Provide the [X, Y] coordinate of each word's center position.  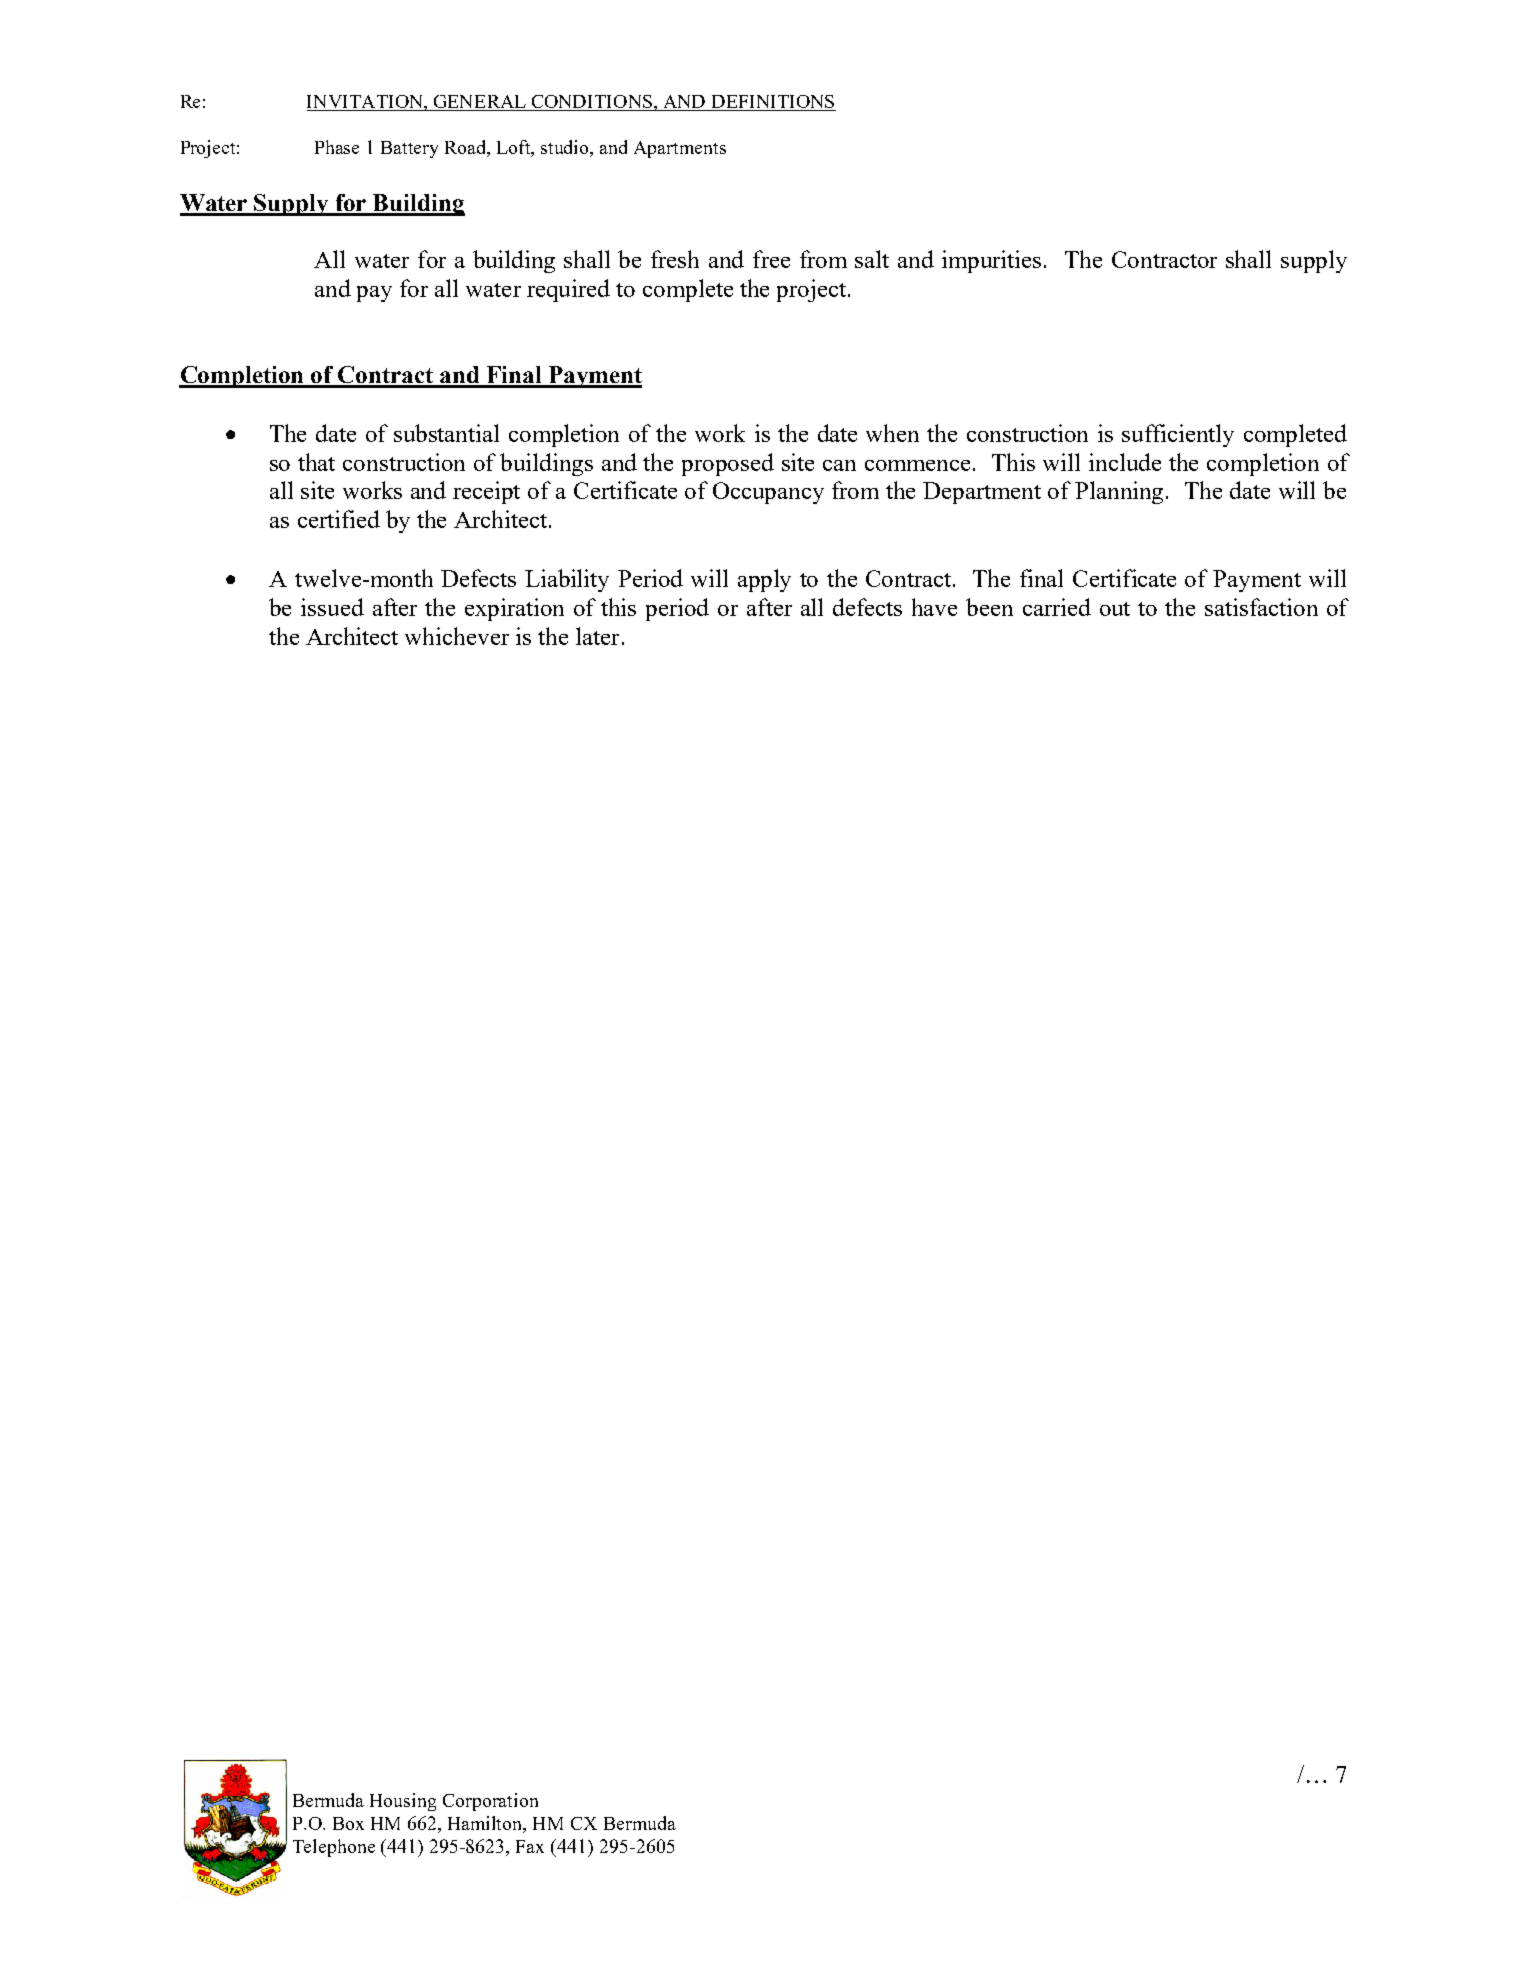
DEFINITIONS [772, 103]
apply [764, 580]
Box [348, 1823]
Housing [403, 1802]
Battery [409, 149]
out [1115, 609]
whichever [457, 636]
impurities [991, 261]
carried [1057, 607]
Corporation [490, 1802]
